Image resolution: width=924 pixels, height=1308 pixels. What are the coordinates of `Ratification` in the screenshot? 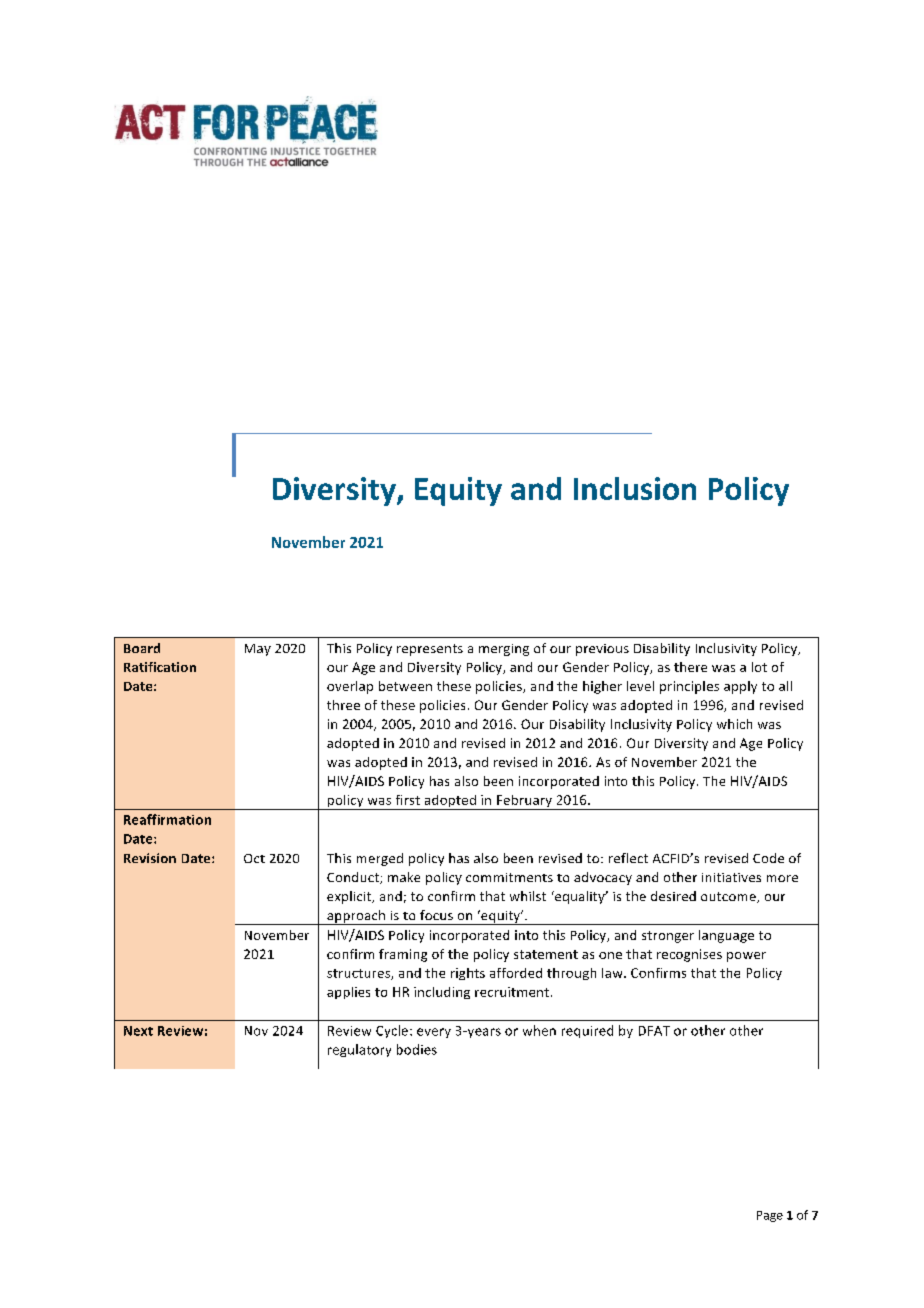 It's located at (160, 667).
